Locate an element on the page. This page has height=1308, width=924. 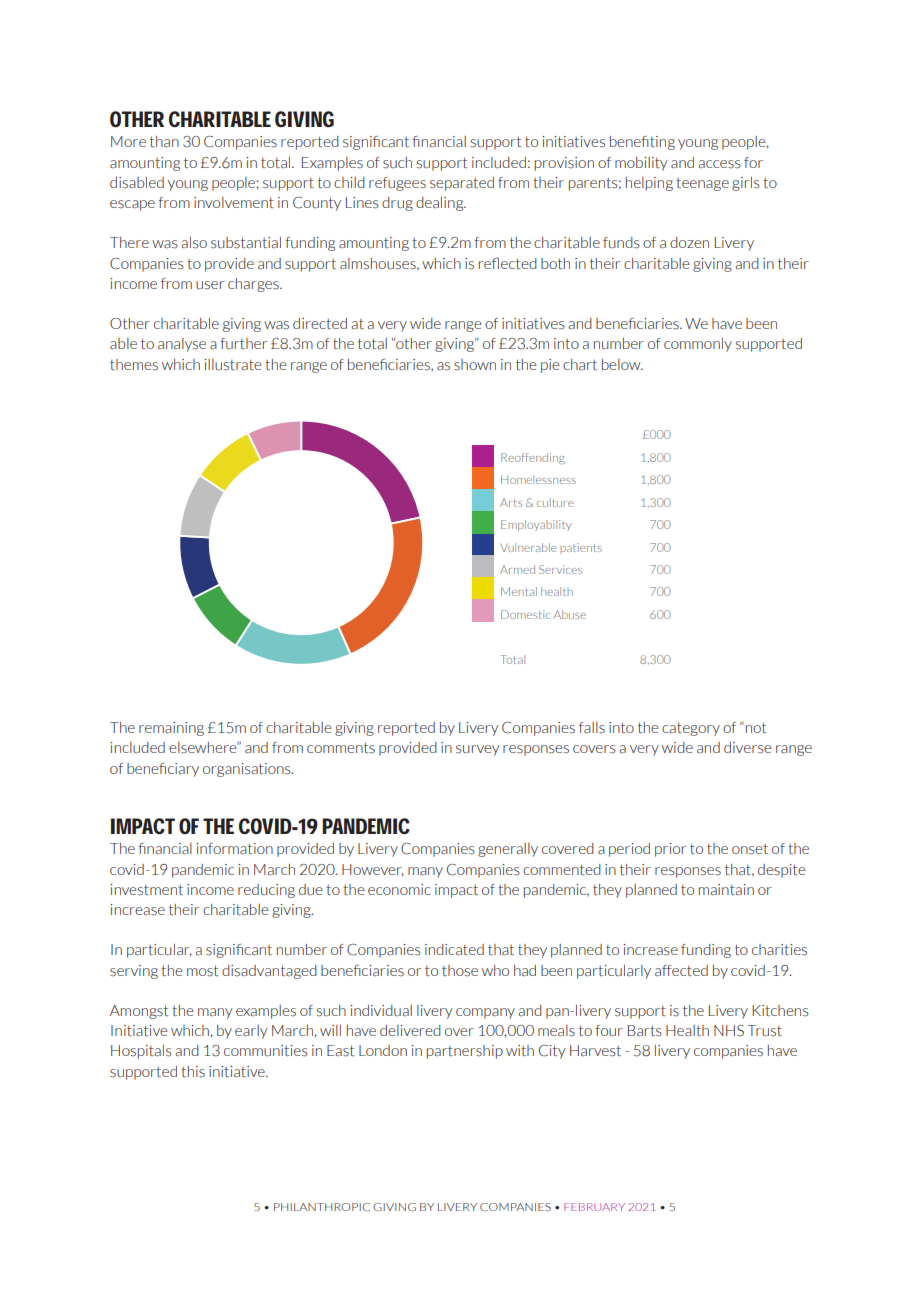
teenage is located at coordinates (702, 184).
